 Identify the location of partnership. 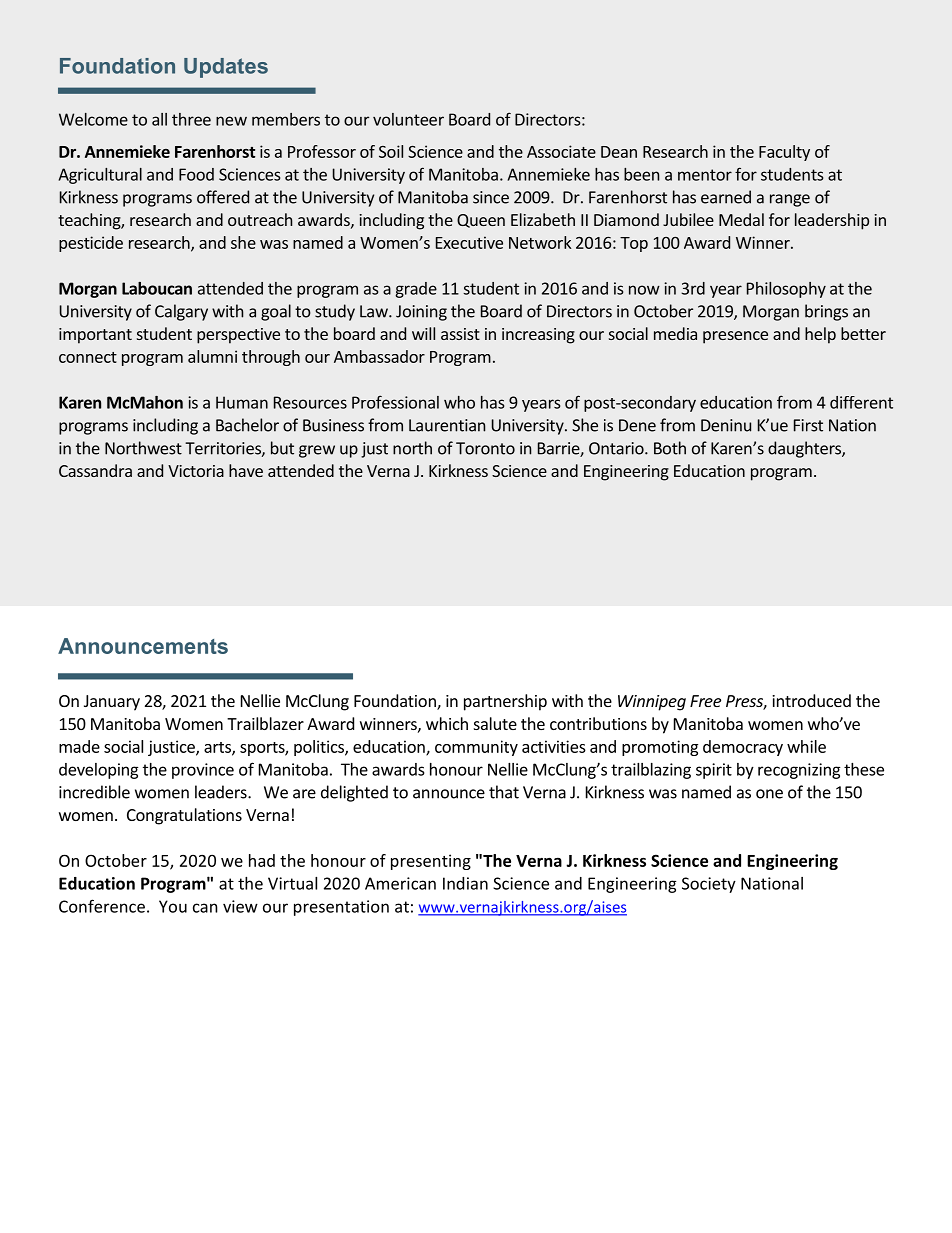
(505, 702).
